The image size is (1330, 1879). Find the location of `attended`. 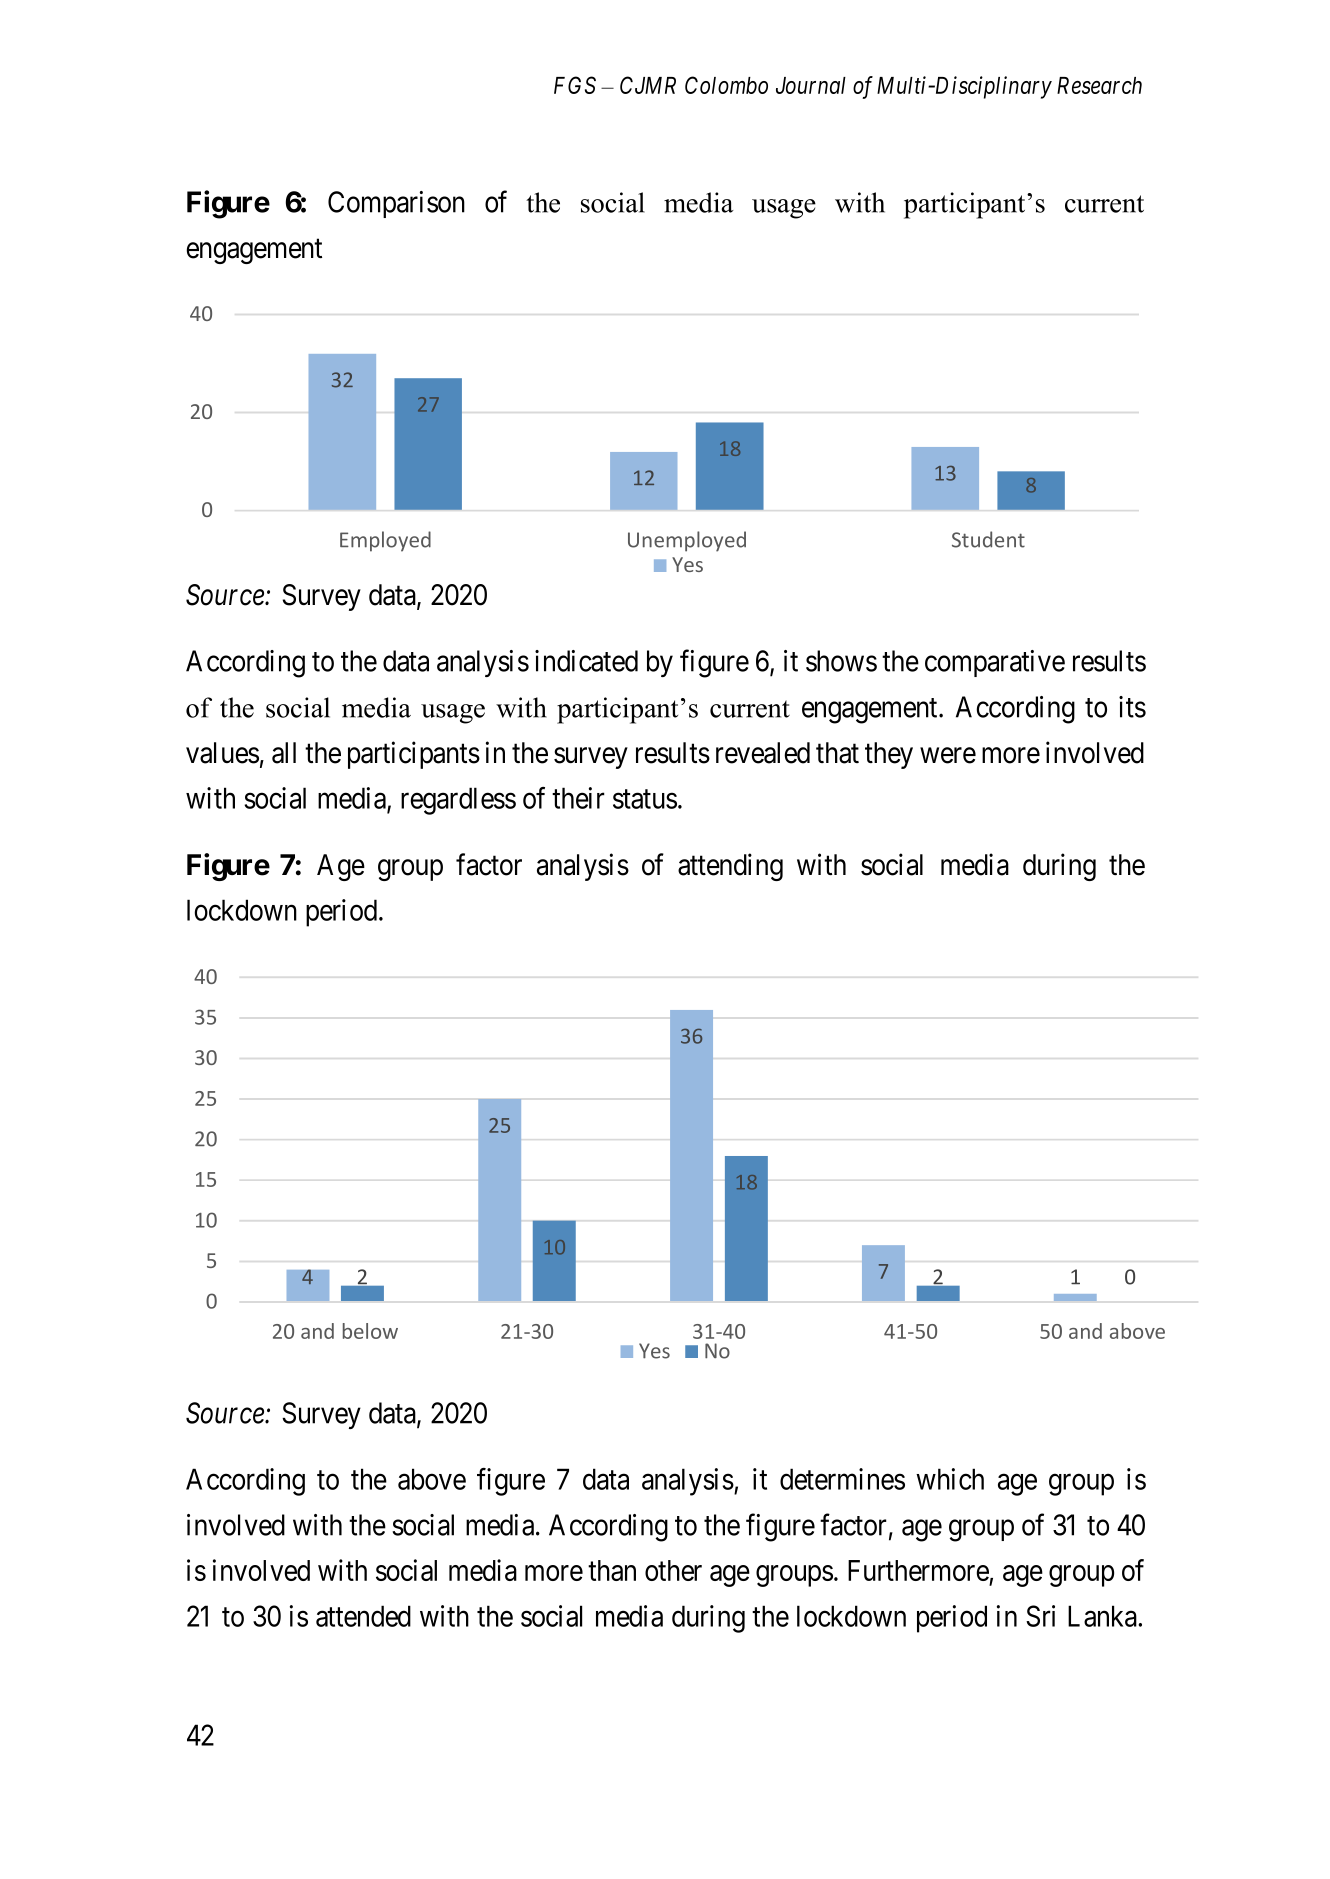

attended is located at coordinates (363, 1616).
